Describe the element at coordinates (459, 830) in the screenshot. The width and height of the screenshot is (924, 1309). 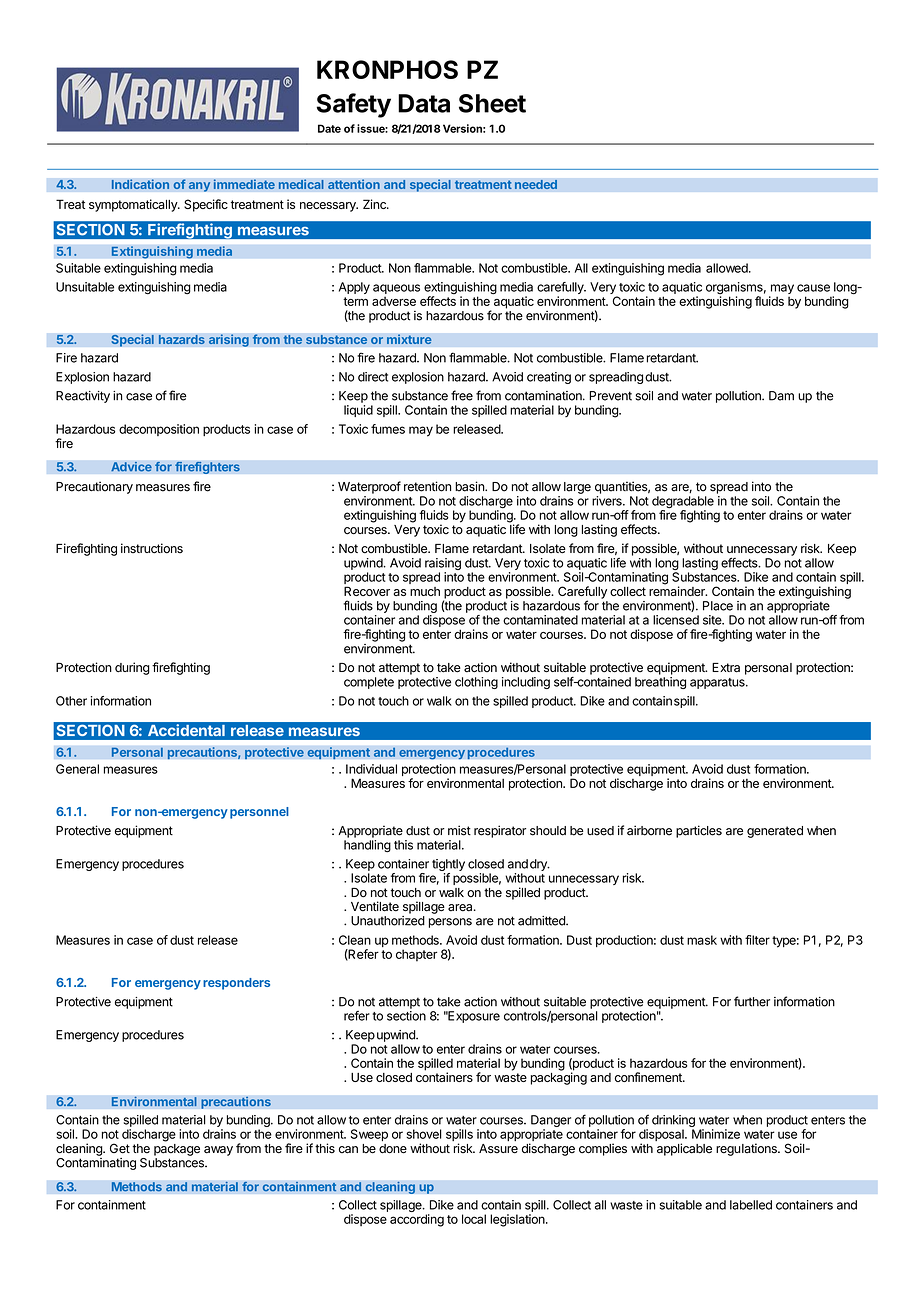
I see `mist` at that location.
